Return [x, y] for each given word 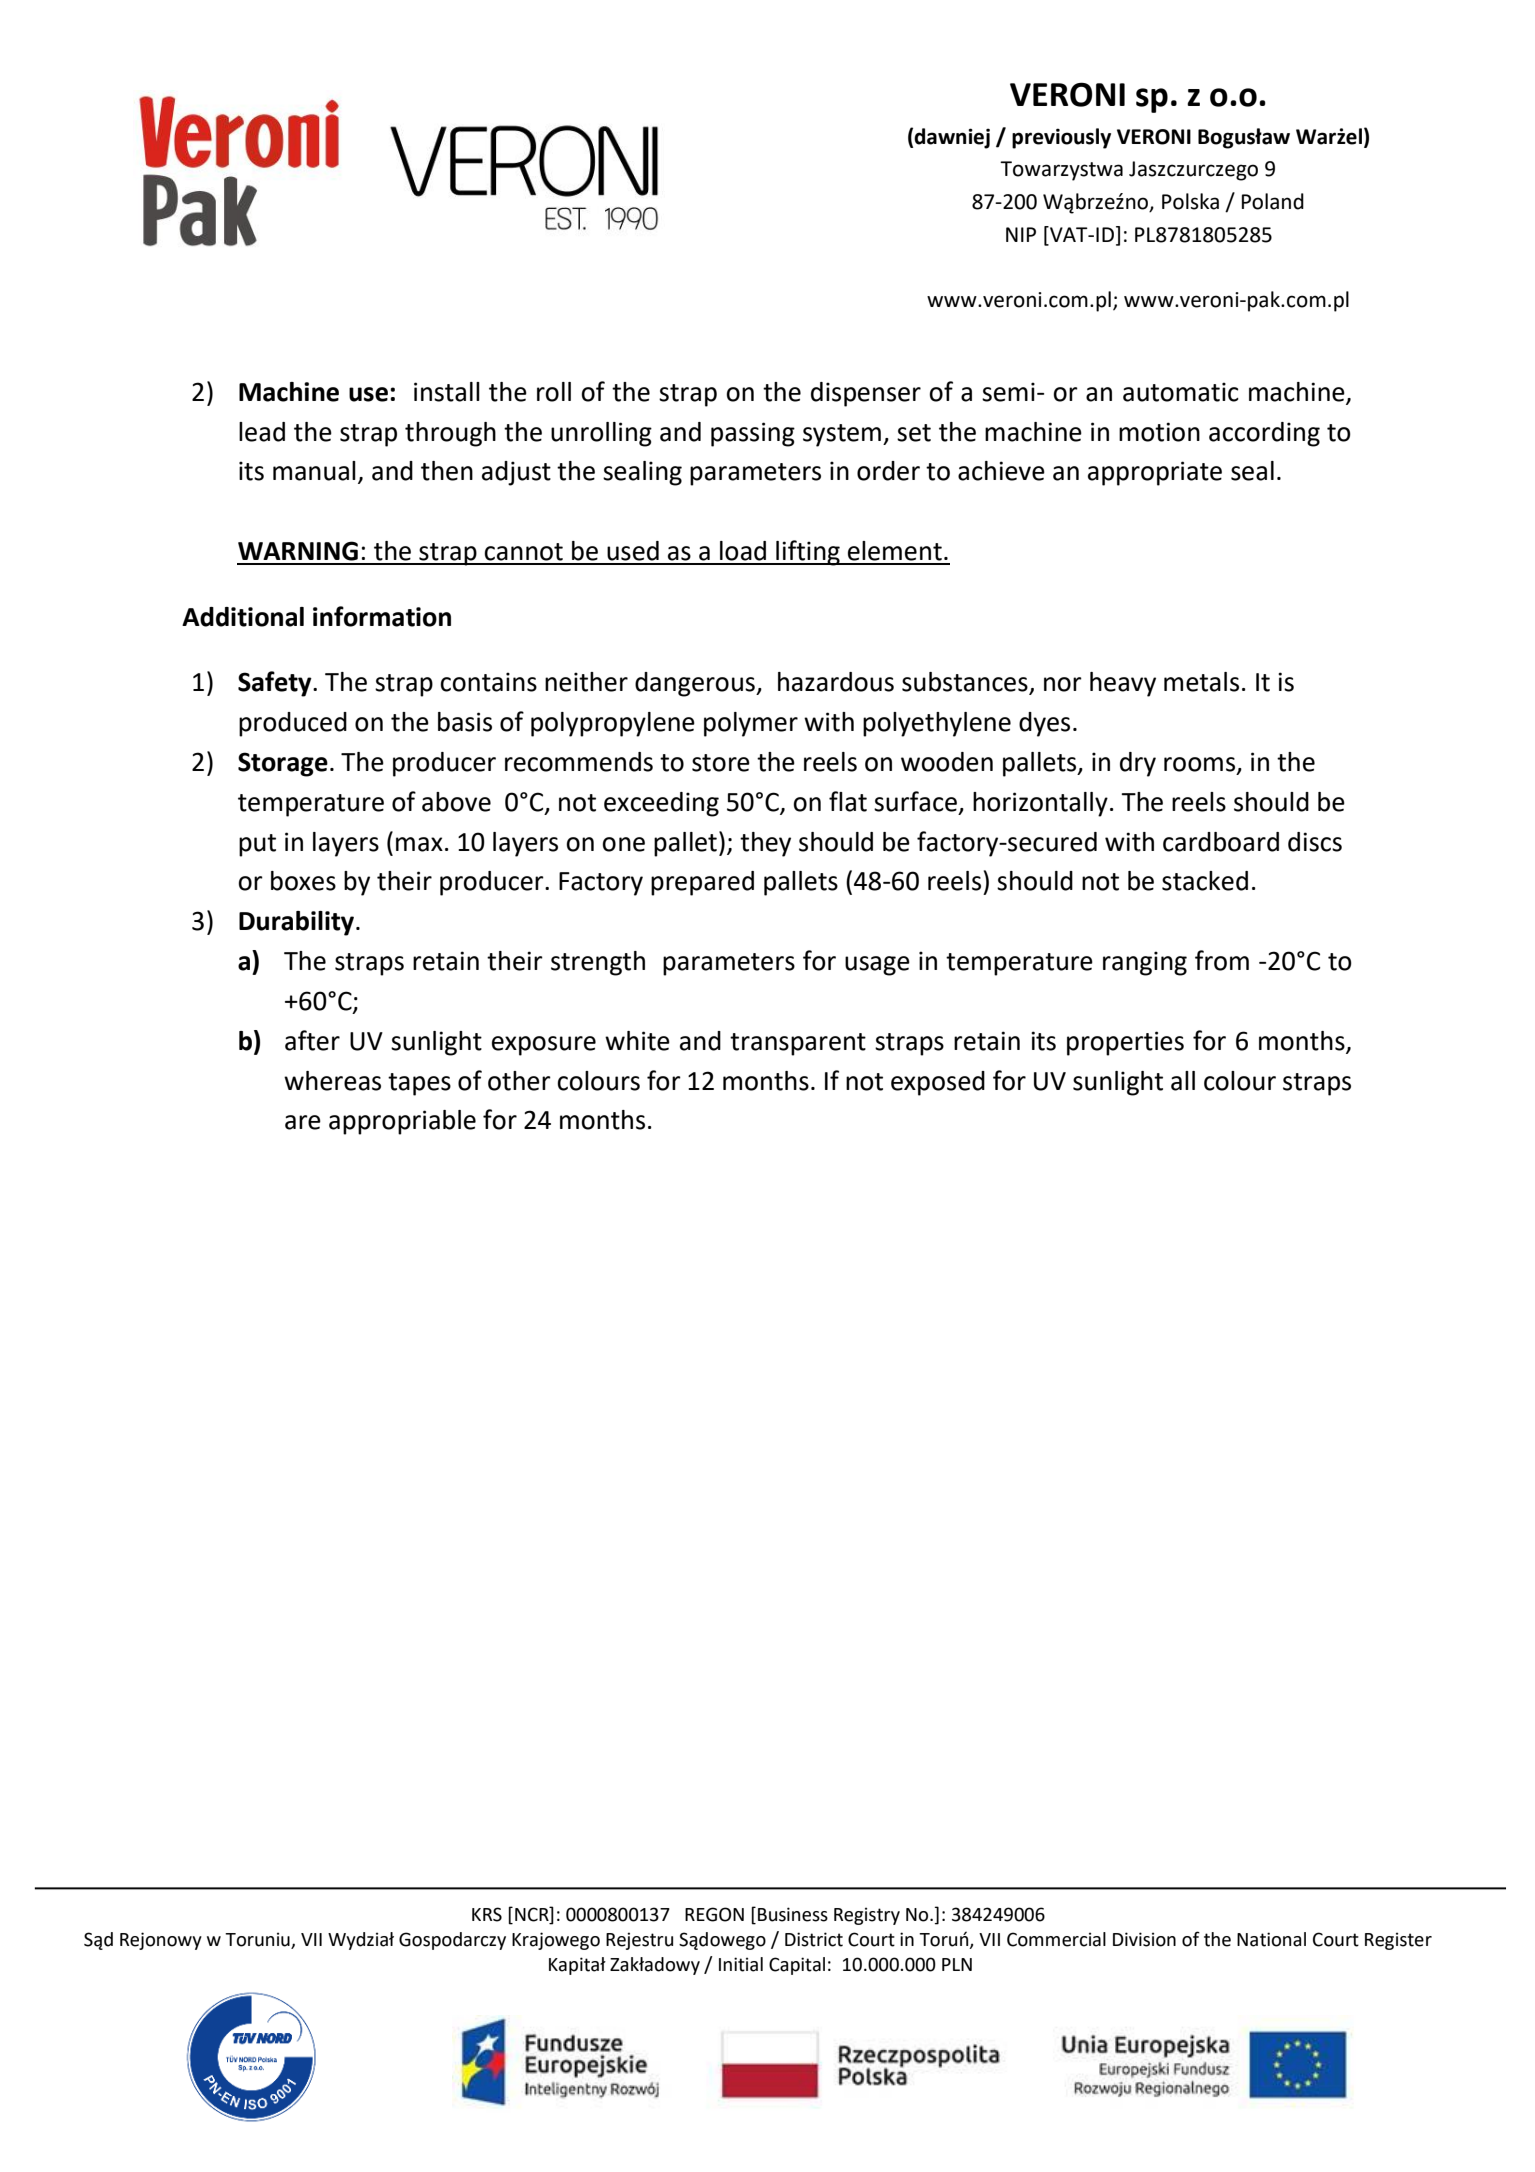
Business [793, 1914]
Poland [1273, 201]
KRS [487, 1914]
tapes [419, 1084]
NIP [1021, 234]
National [1271, 1939]
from [1222, 960]
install [447, 392]
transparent [798, 1044]
